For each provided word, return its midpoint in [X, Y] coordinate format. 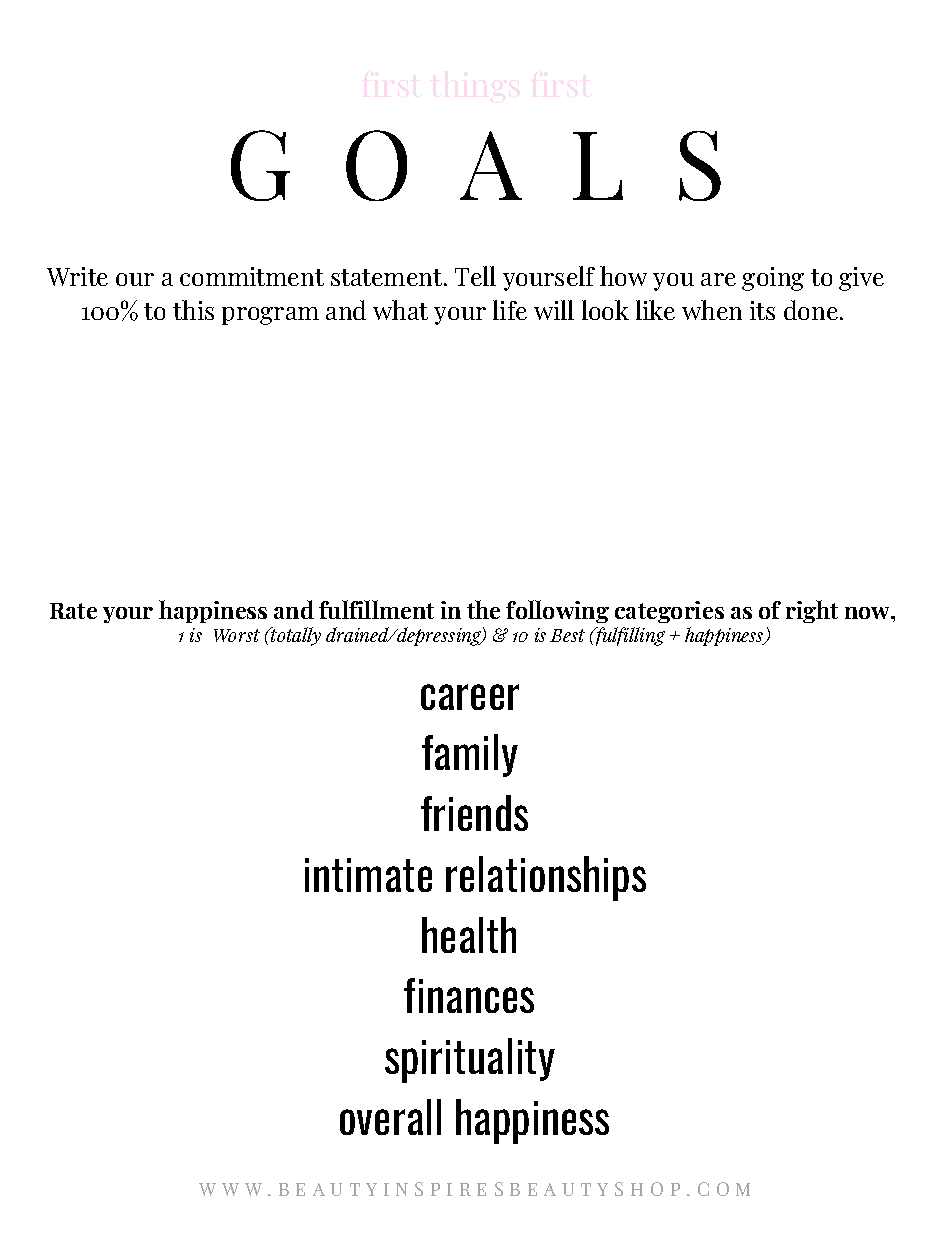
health [469, 935]
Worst [237, 635]
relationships [546, 878]
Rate [73, 611]
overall [390, 1117]
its [762, 310]
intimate [368, 875]
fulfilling [629, 636]
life [510, 310]
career [470, 697]
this [193, 310]
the [483, 609]
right [812, 611]
